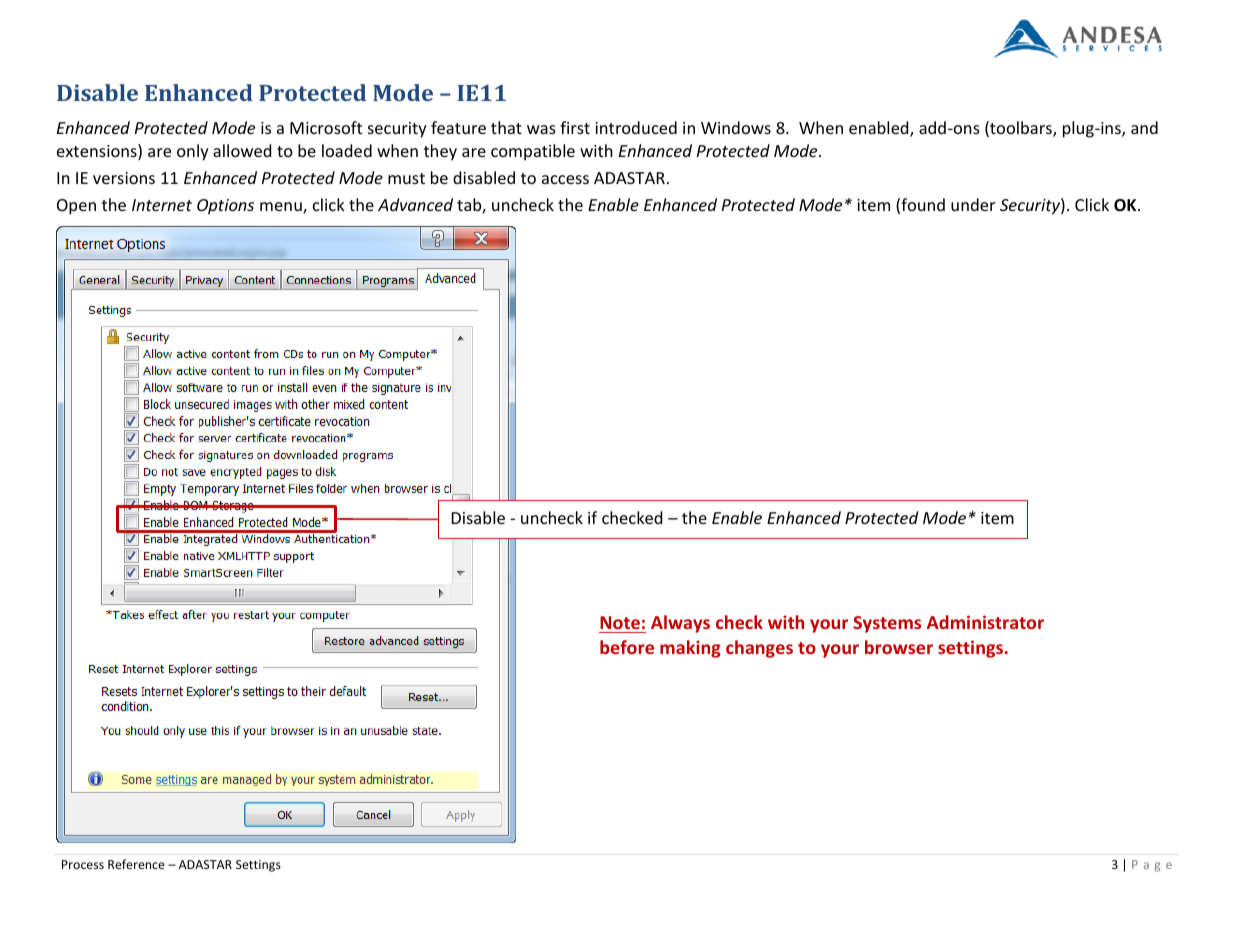  What do you see at coordinates (620, 622) in the screenshot?
I see `Note` at bounding box center [620, 622].
